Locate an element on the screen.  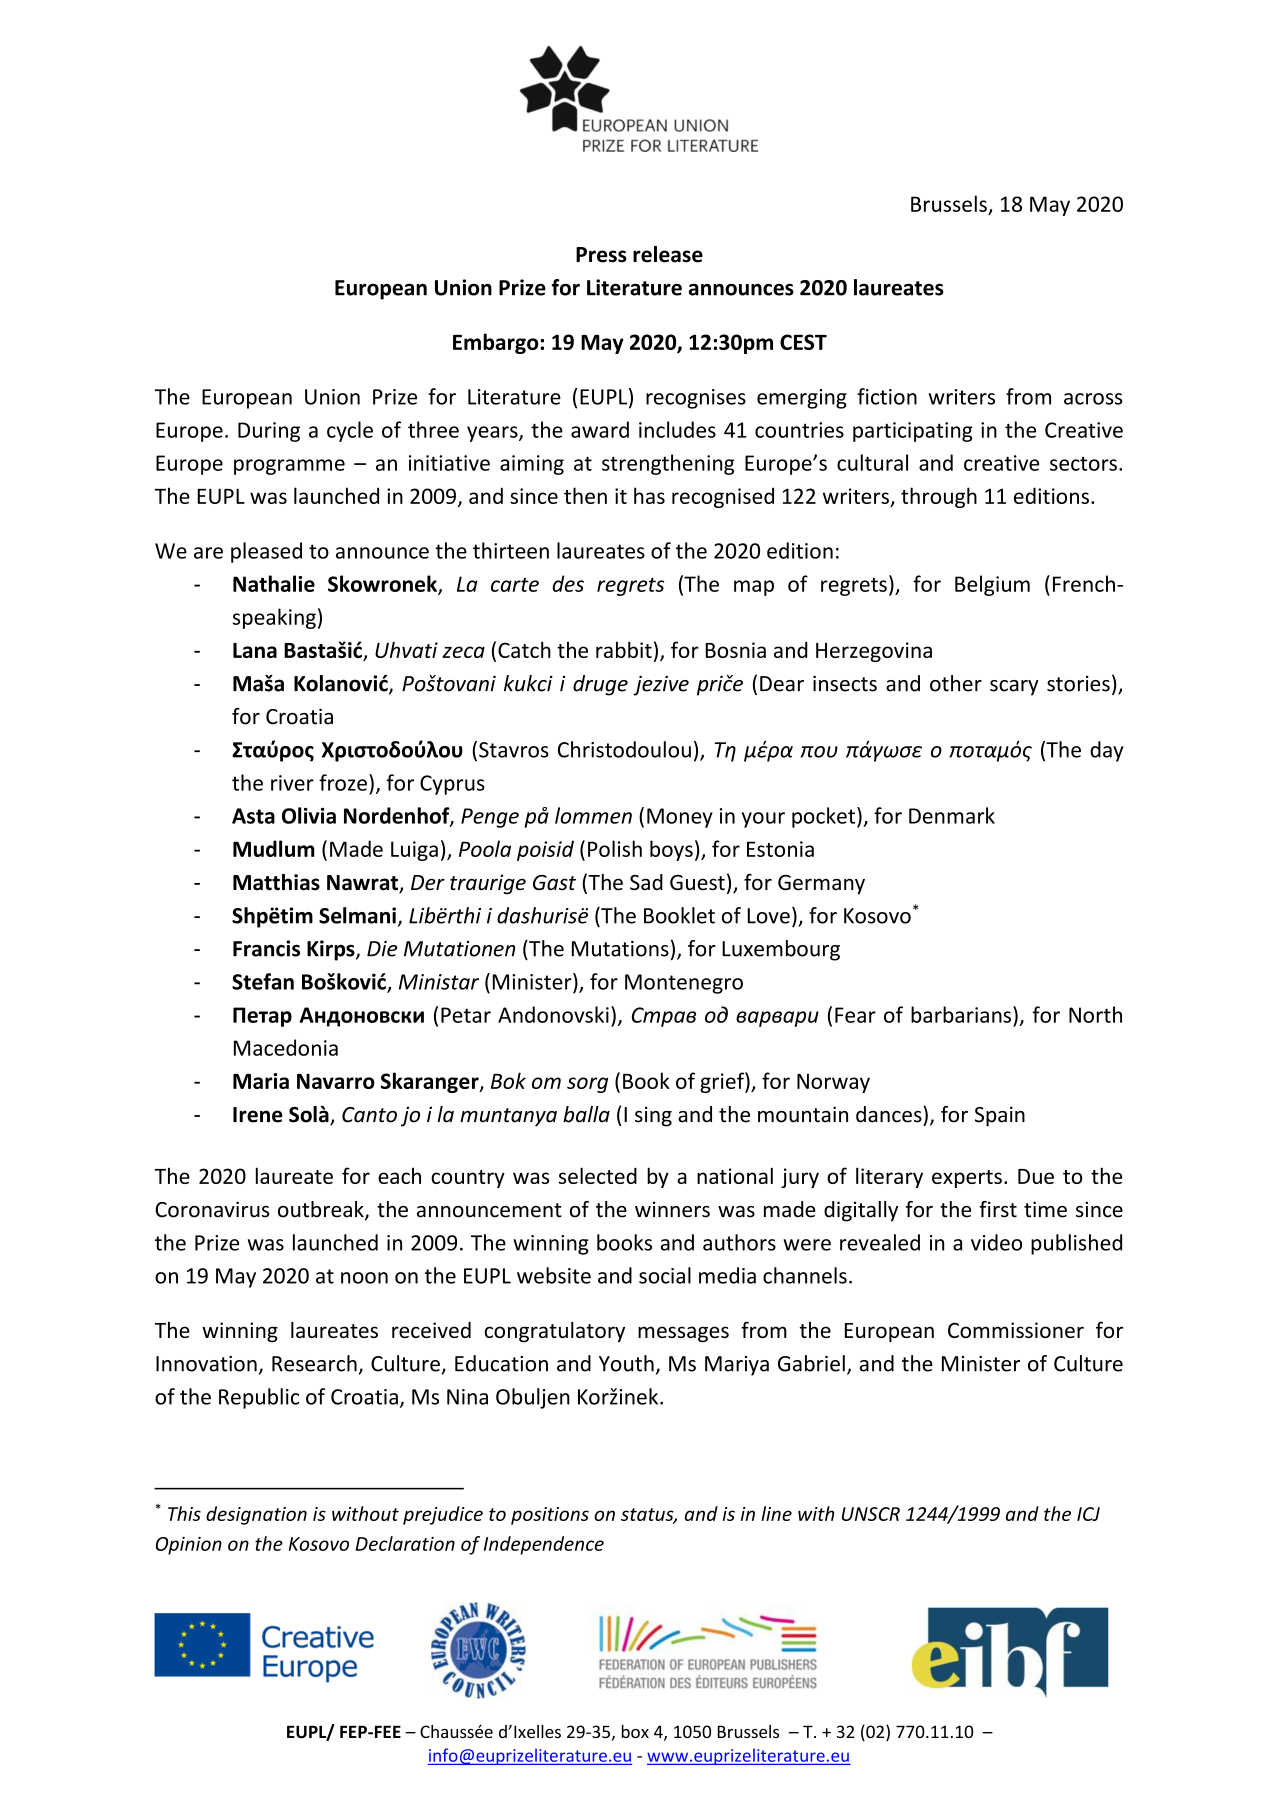
Opinion is located at coordinates (189, 1546).
